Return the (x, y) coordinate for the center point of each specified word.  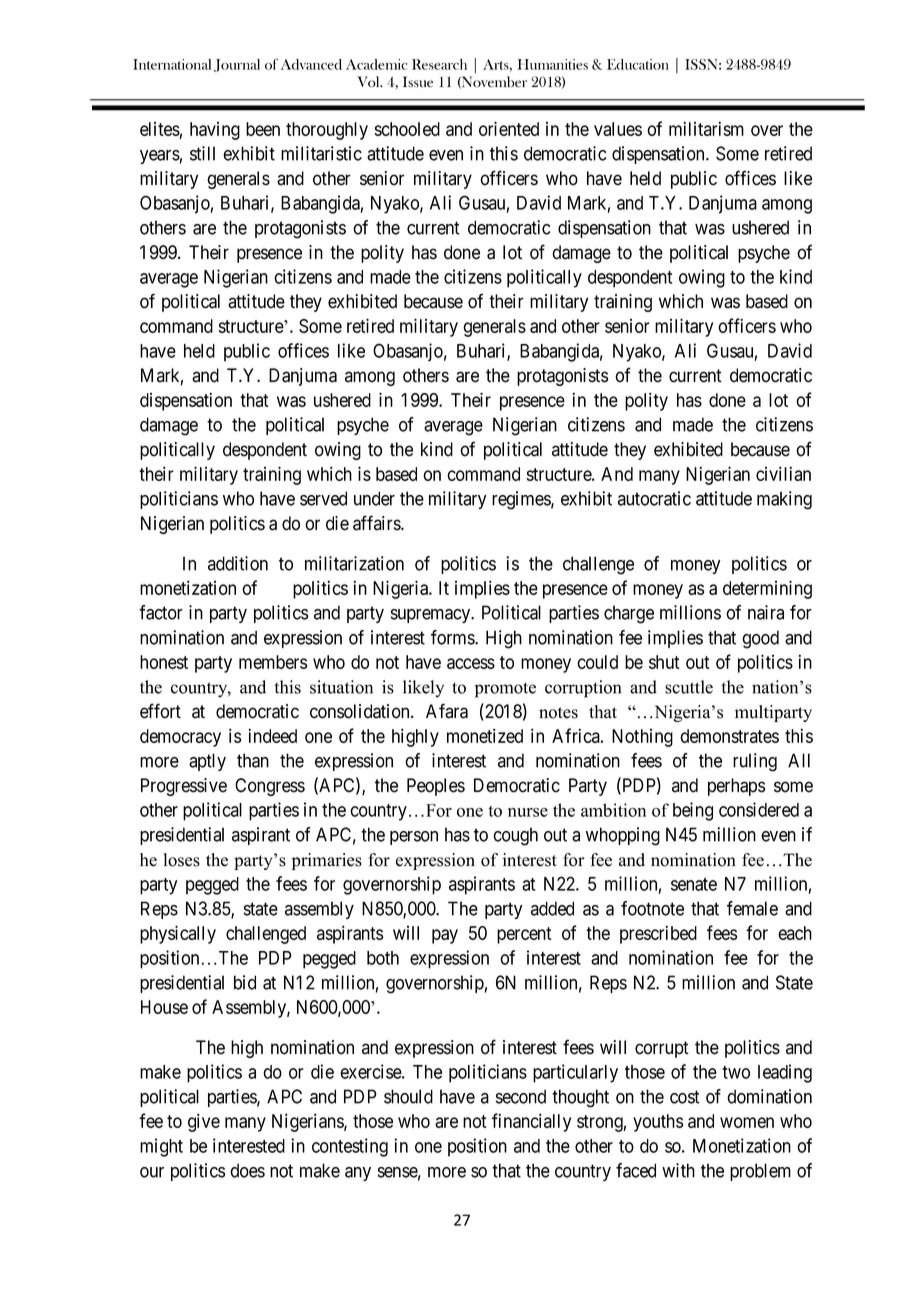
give (204, 1122)
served (323, 498)
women (747, 1122)
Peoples (436, 787)
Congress (270, 787)
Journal (237, 65)
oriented (509, 128)
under (374, 498)
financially (531, 1122)
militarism (706, 128)
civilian (783, 473)
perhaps (736, 787)
